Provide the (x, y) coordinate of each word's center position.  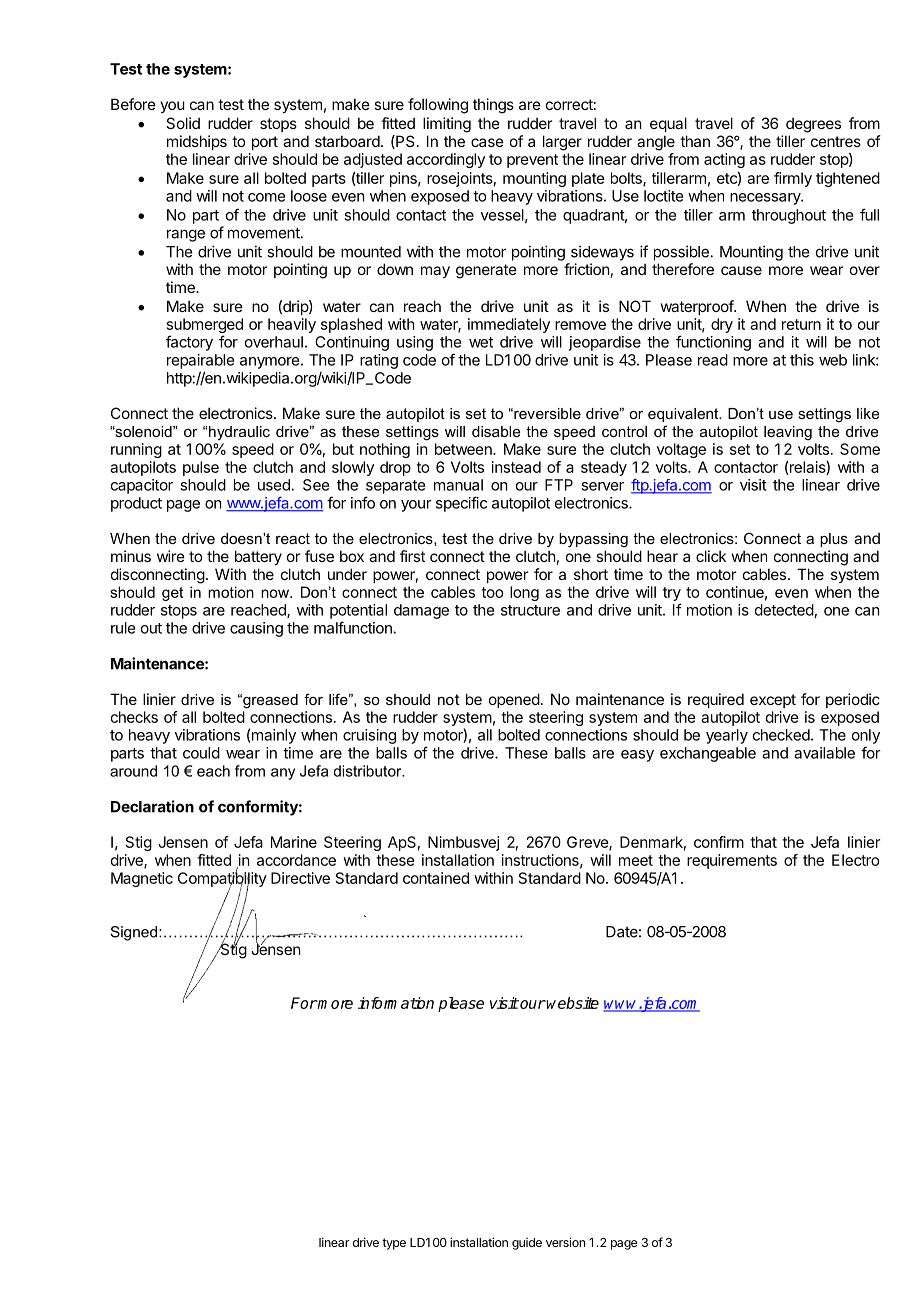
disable (496, 431)
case (487, 142)
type (394, 1244)
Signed (135, 933)
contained (436, 878)
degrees (813, 125)
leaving (788, 433)
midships (197, 142)
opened (514, 700)
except (773, 701)
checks (134, 717)
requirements (732, 861)
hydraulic (239, 433)
